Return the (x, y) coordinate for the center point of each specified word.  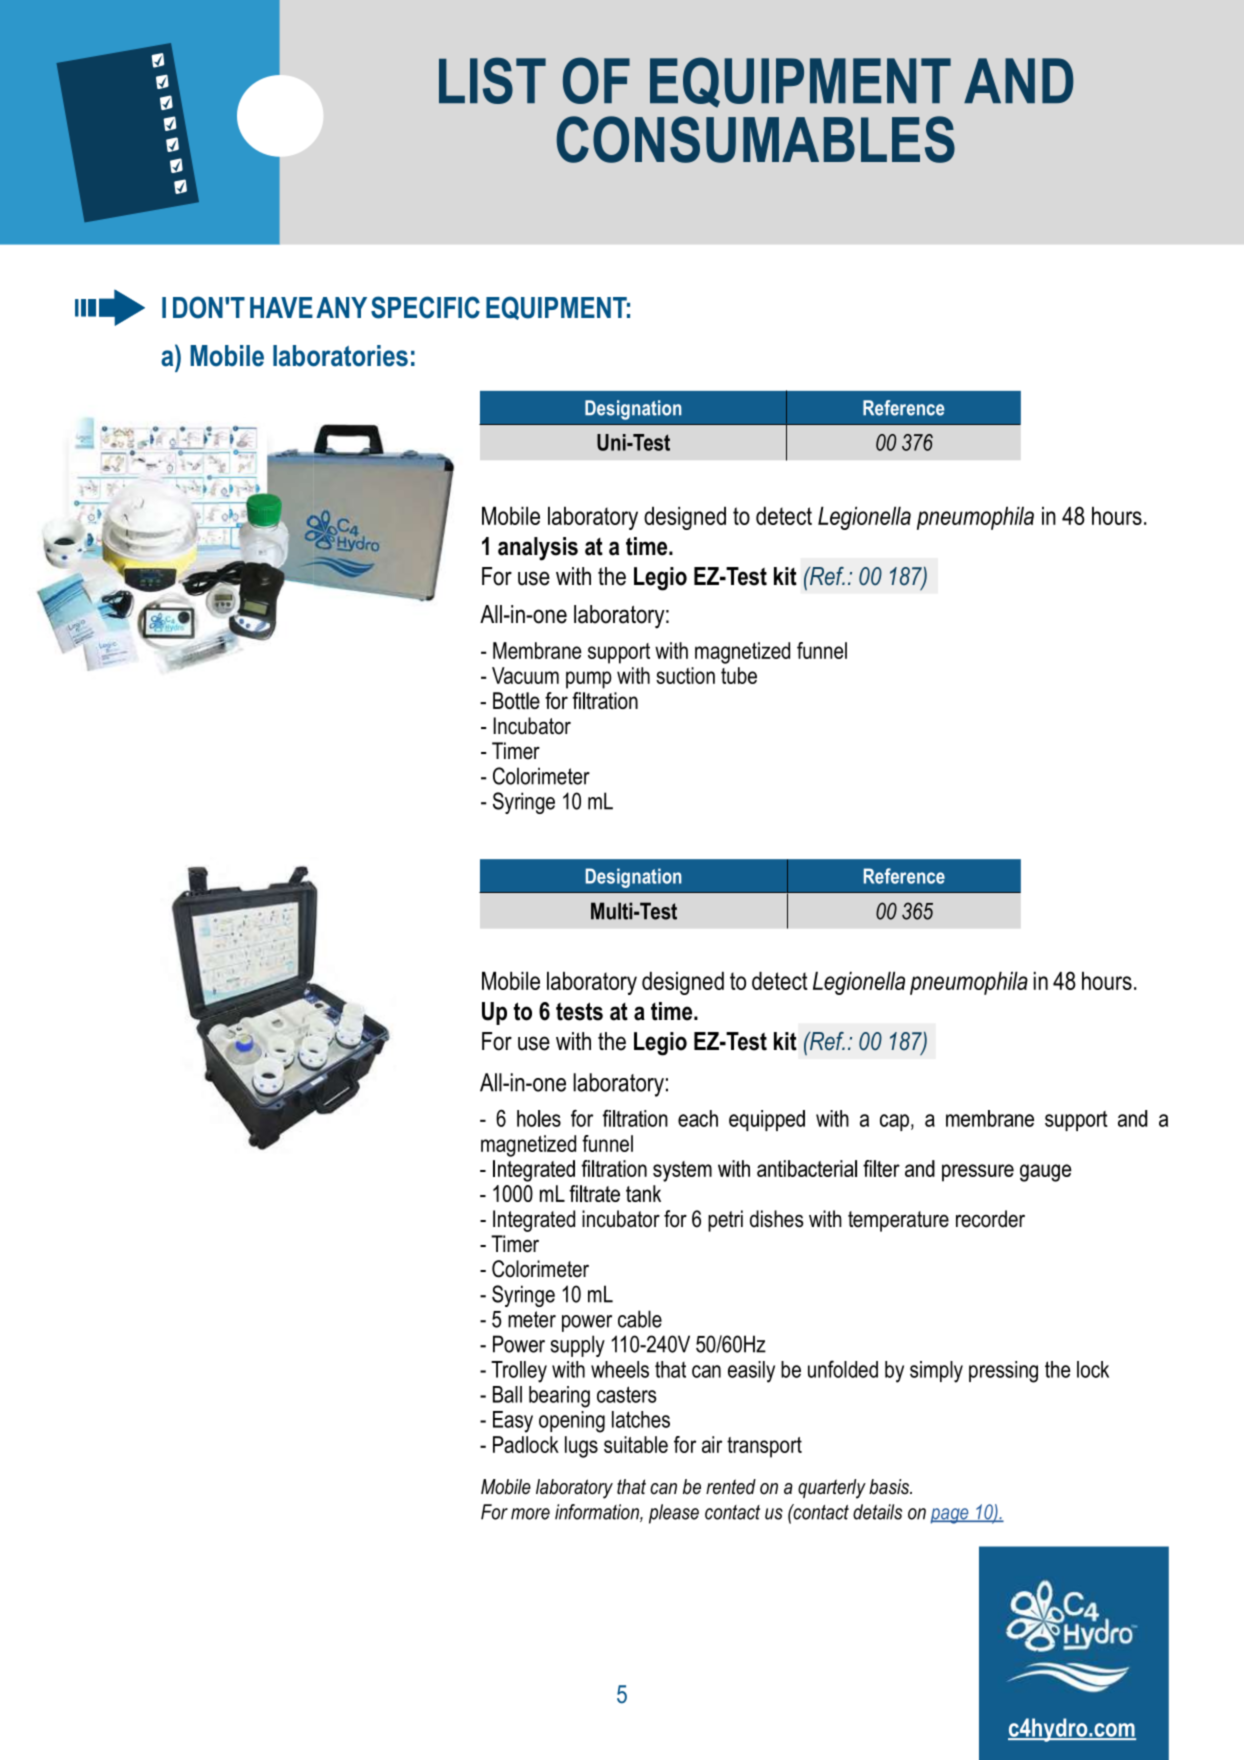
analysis (538, 549)
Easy (513, 1422)
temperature (898, 1221)
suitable (636, 1444)
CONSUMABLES (756, 139)
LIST (492, 80)
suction (685, 675)
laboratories (340, 356)
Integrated (534, 1221)
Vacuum (525, 675)
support (619, 653)
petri (725, 1221)
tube (739, 675)
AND (1019, 80)
